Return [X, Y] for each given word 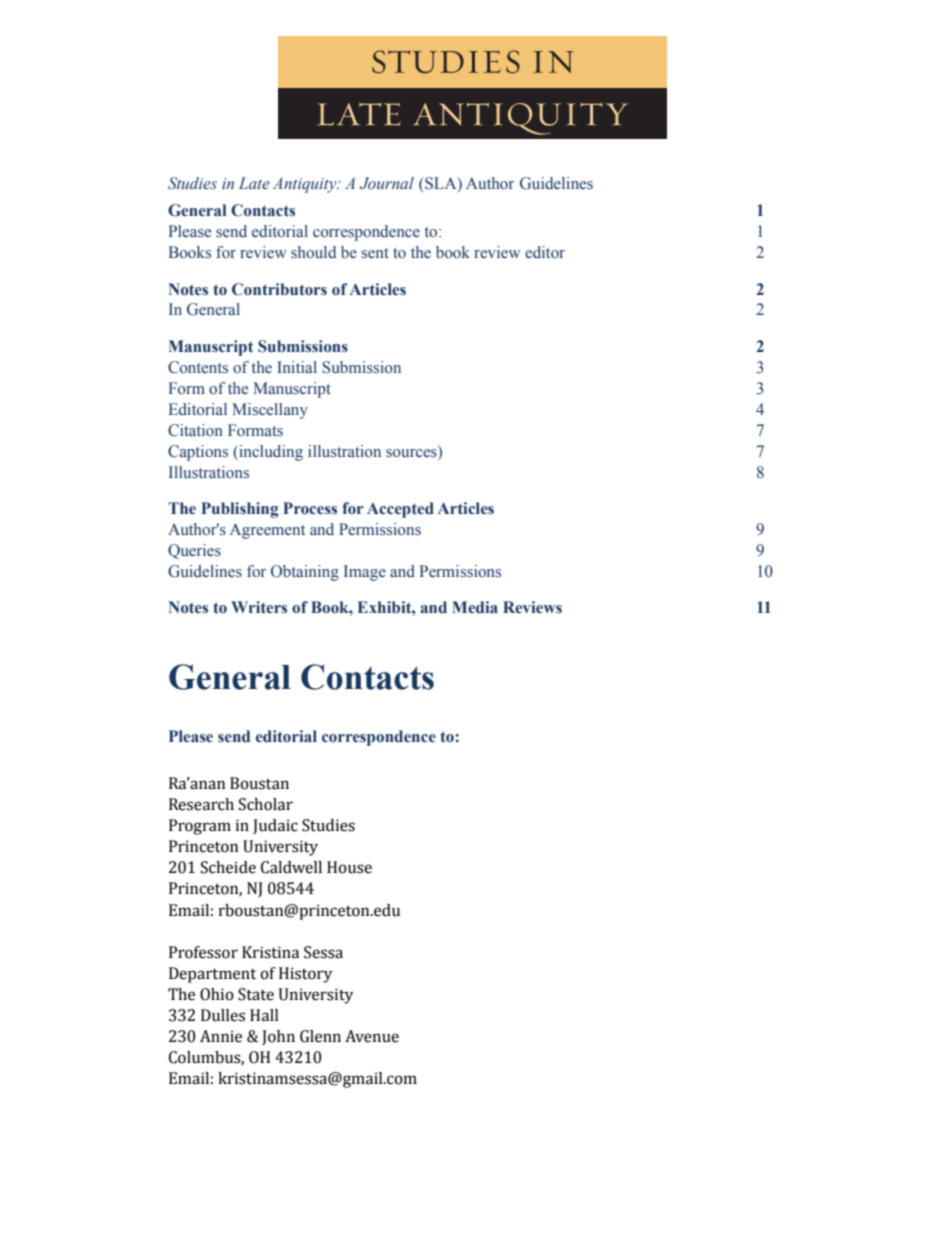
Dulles [223, 1015]
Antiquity [306, 185]
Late [254, 183]
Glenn [320, 1036]
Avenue [372, 1036]
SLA [441, 184]
